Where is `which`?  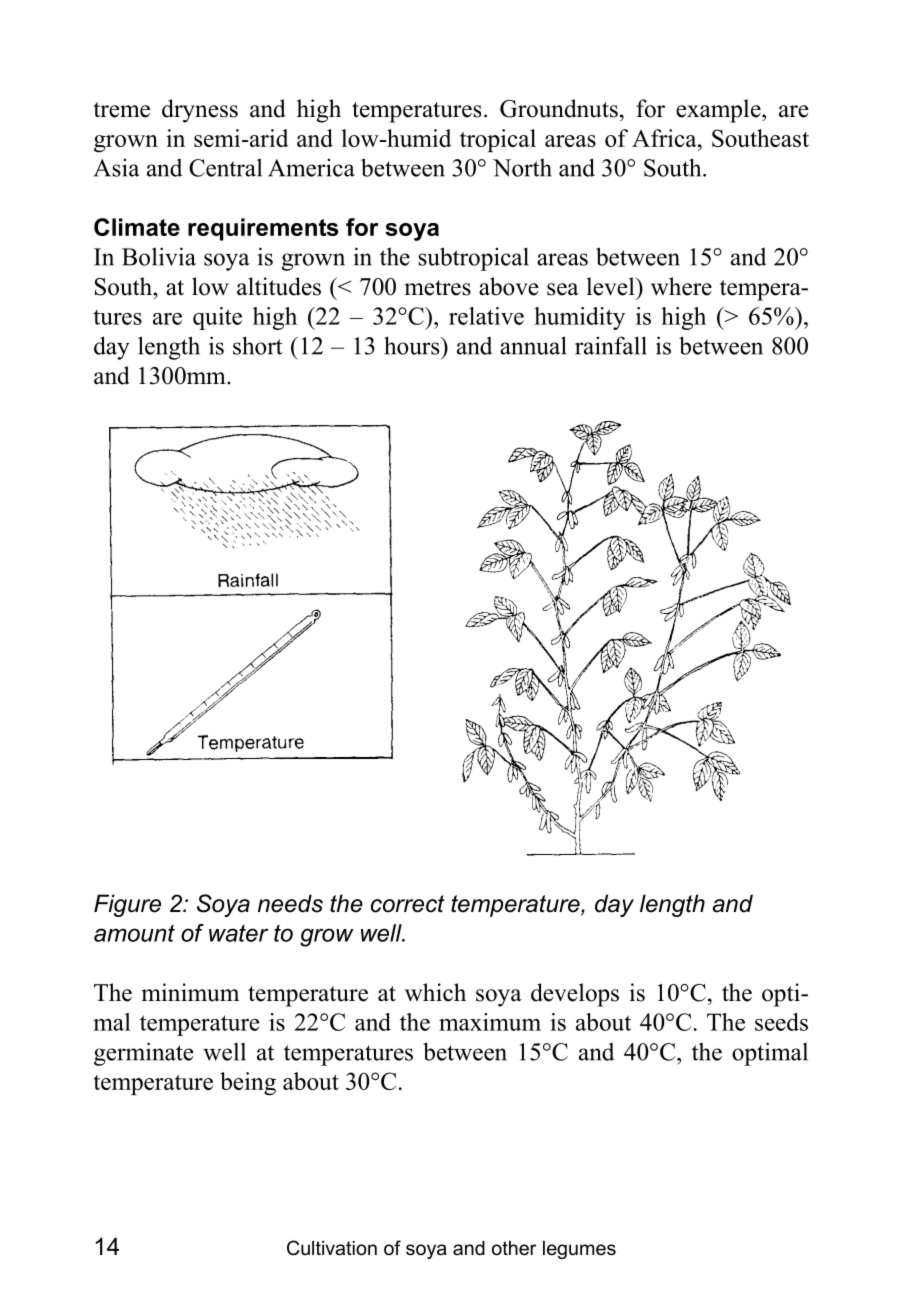
which is located at coordinates (435, 992).
